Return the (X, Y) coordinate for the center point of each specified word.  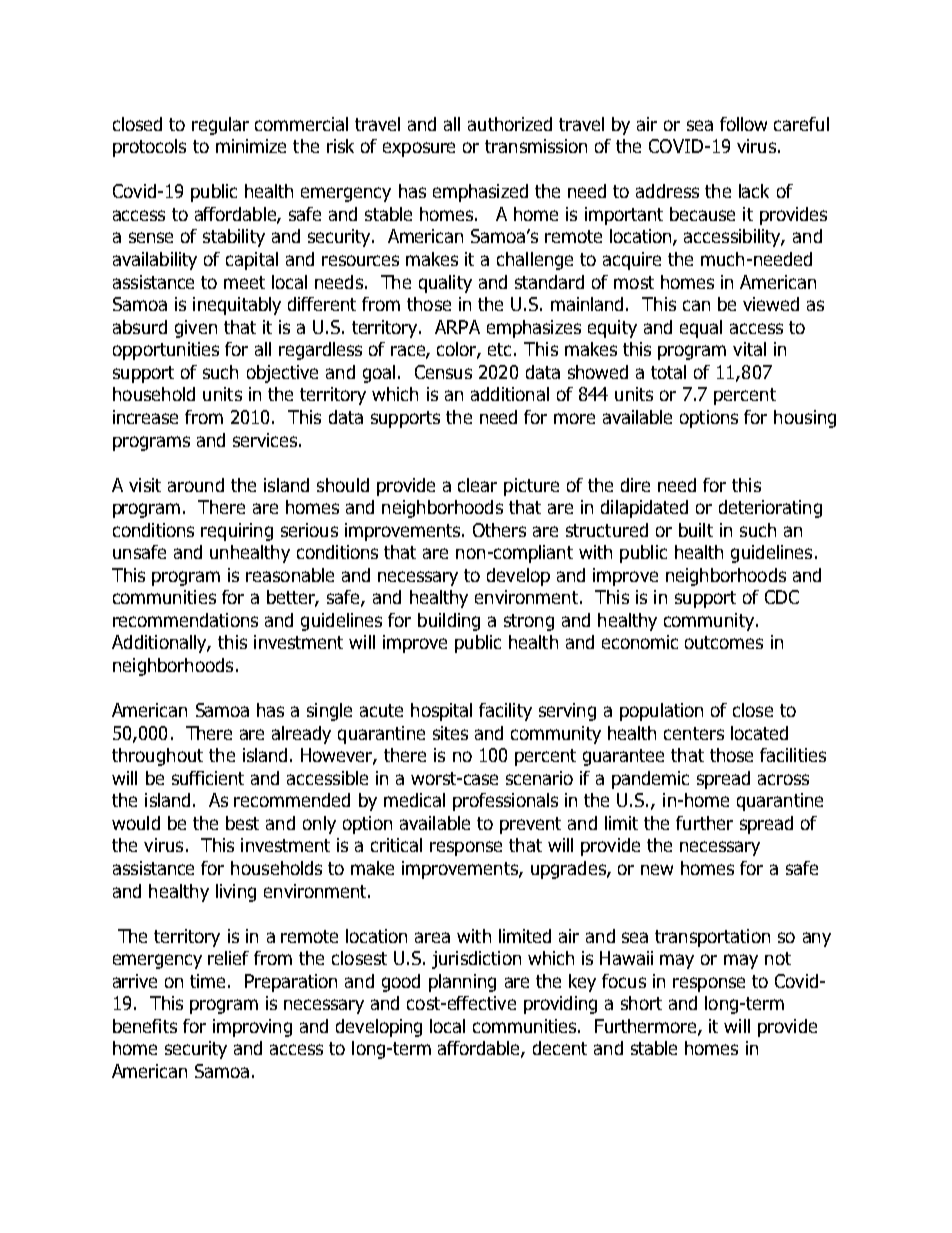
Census (443, 372)
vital (749, 349)
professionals (505, 802)
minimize (251, 146)
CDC (782, 597)
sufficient (208, 778)
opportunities (166, 351)
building (449, 622)
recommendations (185, 620)
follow (743, 124)
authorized (510, 124)
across (783, 779)
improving (252, 1028)
